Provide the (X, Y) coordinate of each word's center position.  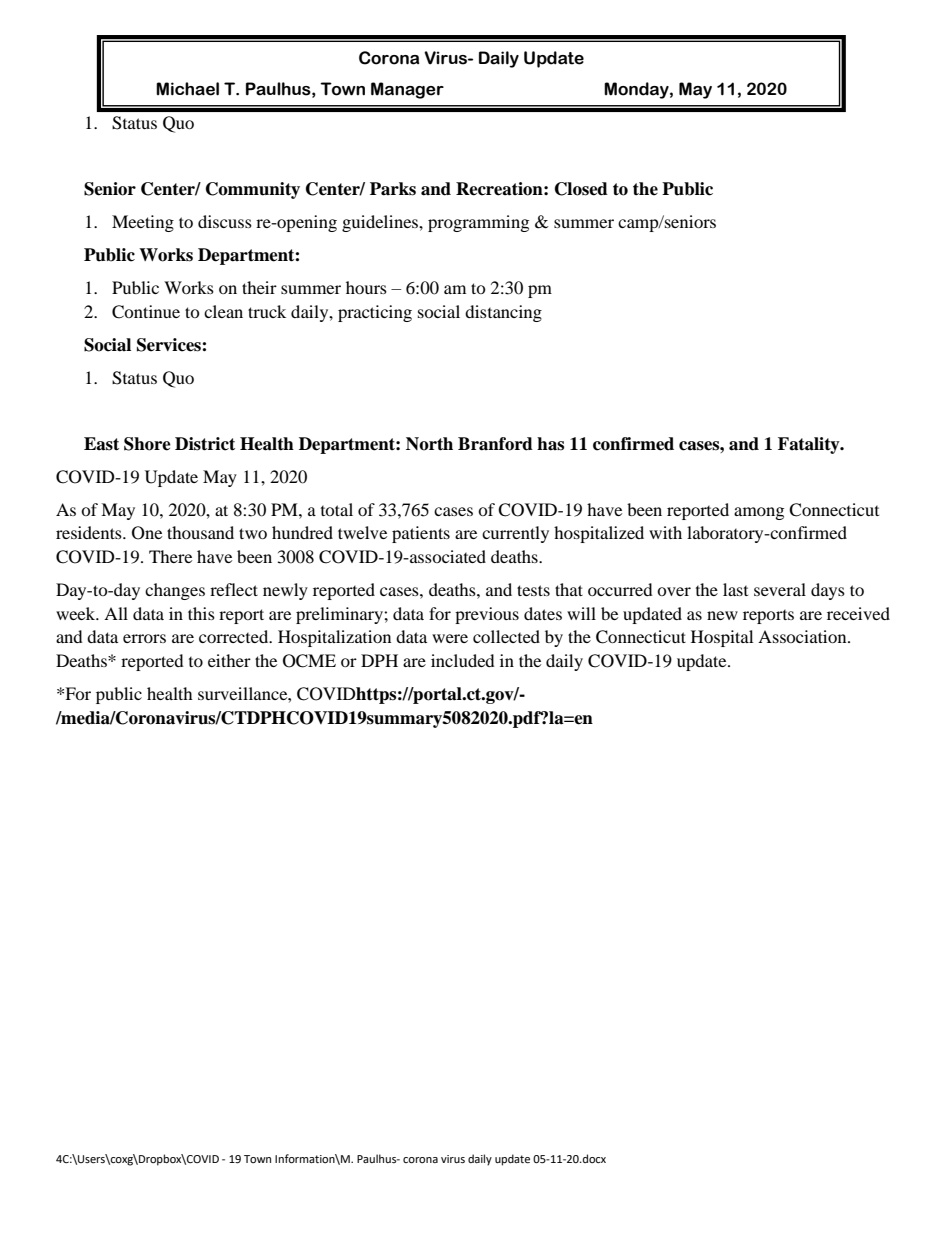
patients (421, 534)
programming (478, 223)
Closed (581, 189)
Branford (495, 444)
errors (144, 638)
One (147, 533)
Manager (407, 90)
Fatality (810, 445)
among (759, 513)
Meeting (143, 223)
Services (170, 345)
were (450, 638)
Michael (187, 89)
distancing (503, 313)
